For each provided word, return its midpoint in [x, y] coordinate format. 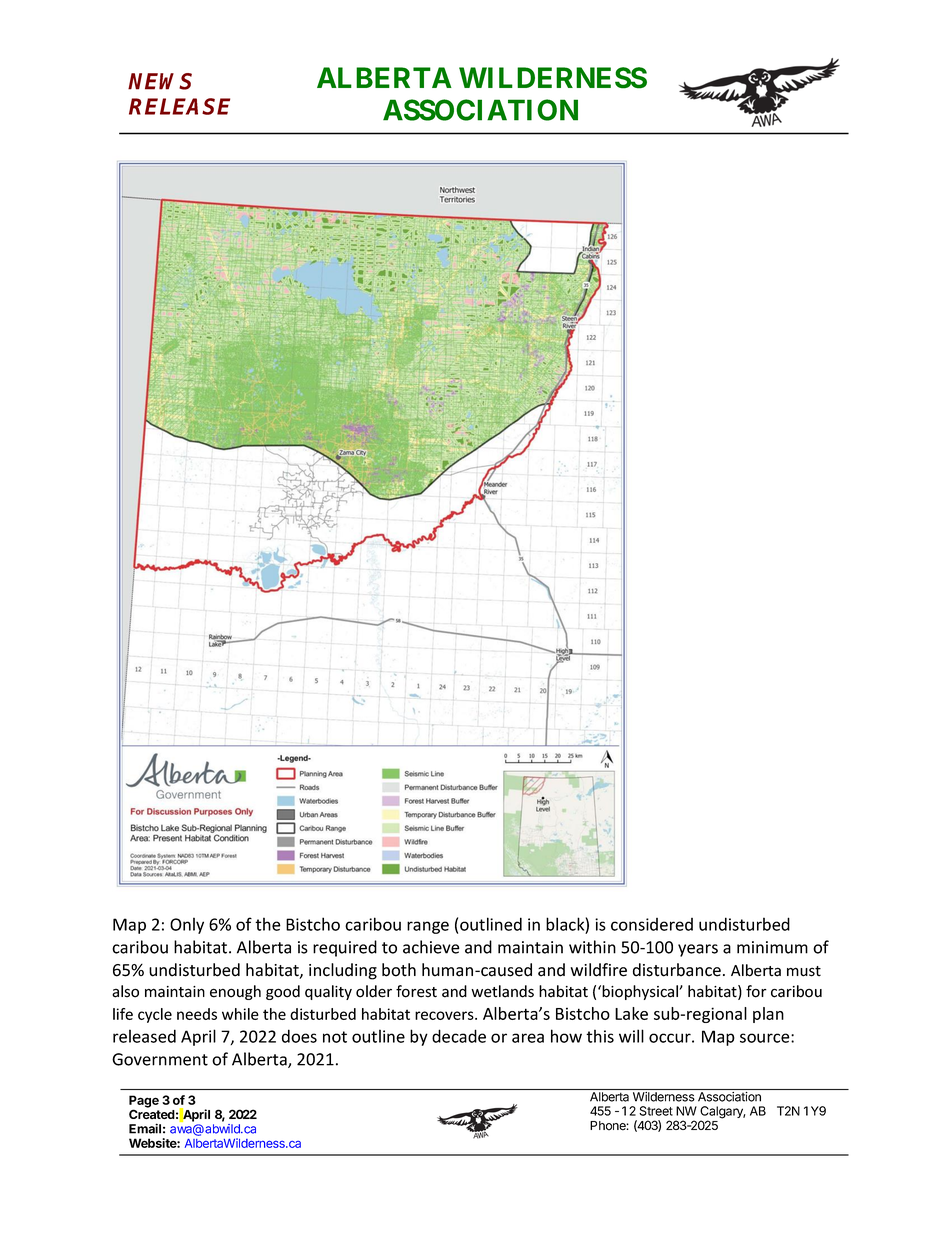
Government [160, 1059]
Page [144, 1102]
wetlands [502, 991]
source [766, 1038]
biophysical [641, 992]
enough [235, 992]
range [428, 927]
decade [459, 1036]
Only [187, 925]
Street [656, 1111]
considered [652, 924]
